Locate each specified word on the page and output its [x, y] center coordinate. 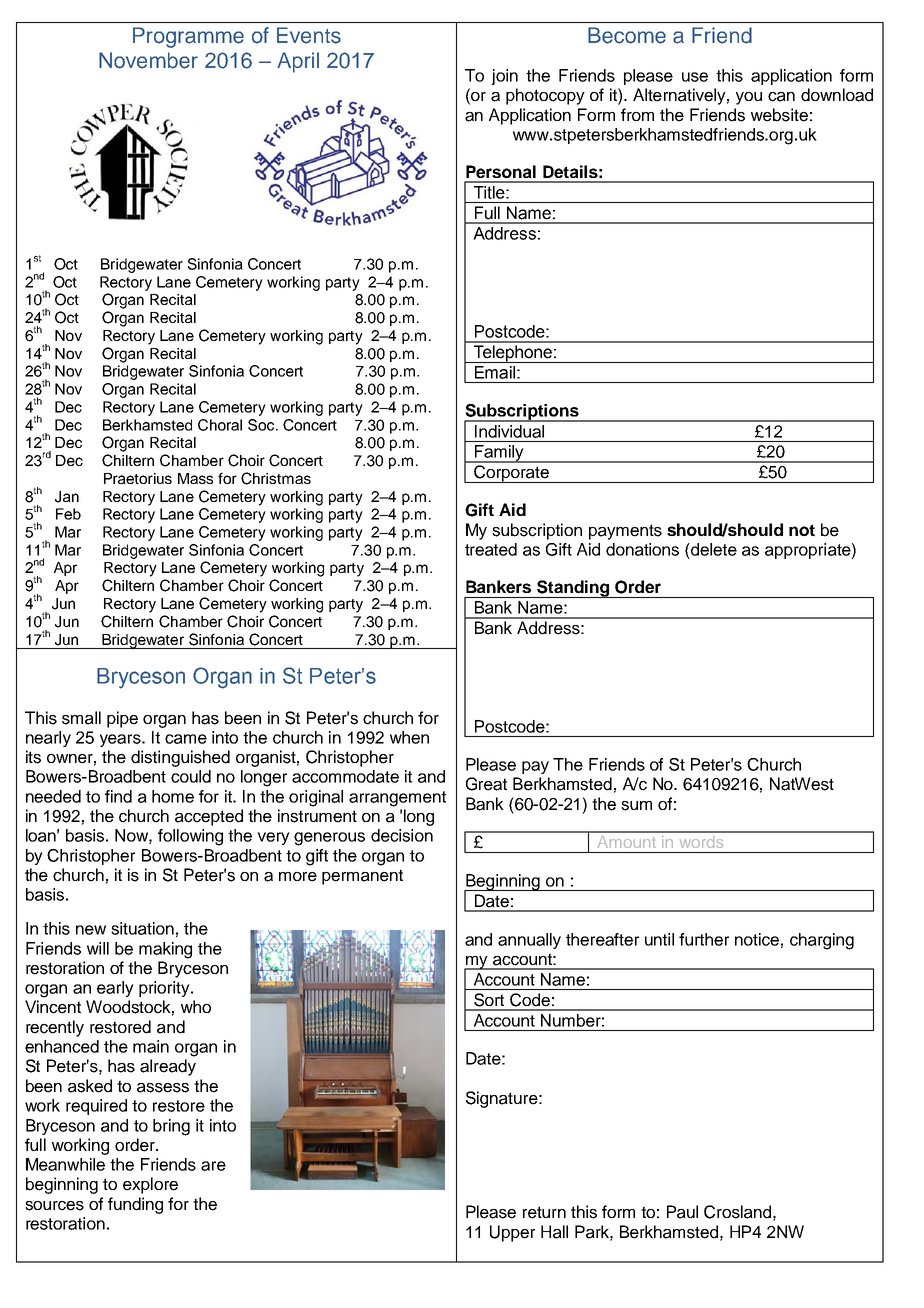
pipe [122, 719]
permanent [362, 877]
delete [713, 549]
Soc [261, 425]
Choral [220, 425]
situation [142, 928]
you [749, 98]
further [704, 939]
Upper [512, 1233]
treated [491, 549]
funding [135, 1205]
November [148, 60]
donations [642, 549]
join [505, 77]
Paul [682, 1212]
